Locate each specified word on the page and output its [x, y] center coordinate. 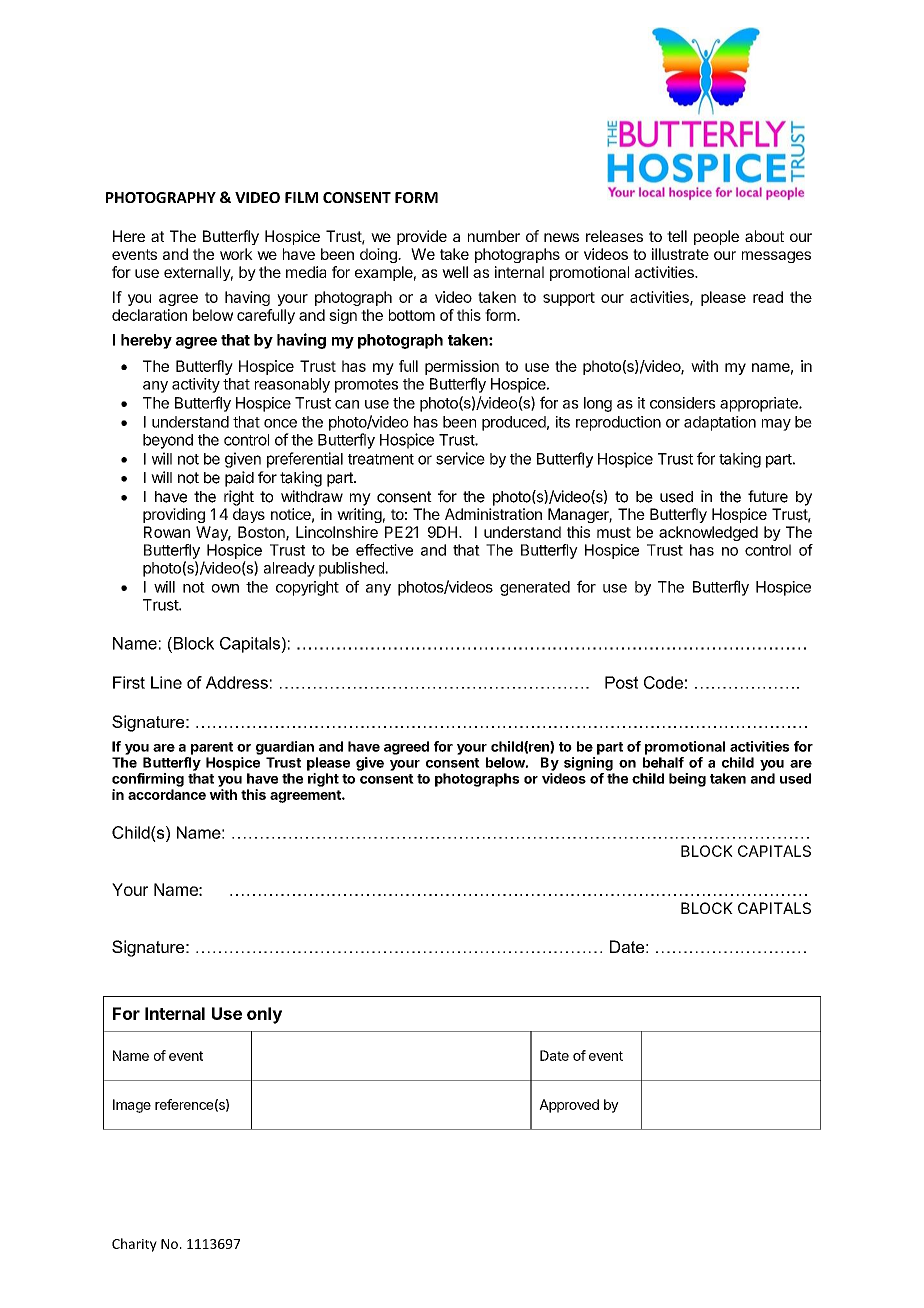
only [264, 1015]
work [236, 254]
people [716, 237]
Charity [134, 1245]
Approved [569, 1106]
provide [422, 237]
